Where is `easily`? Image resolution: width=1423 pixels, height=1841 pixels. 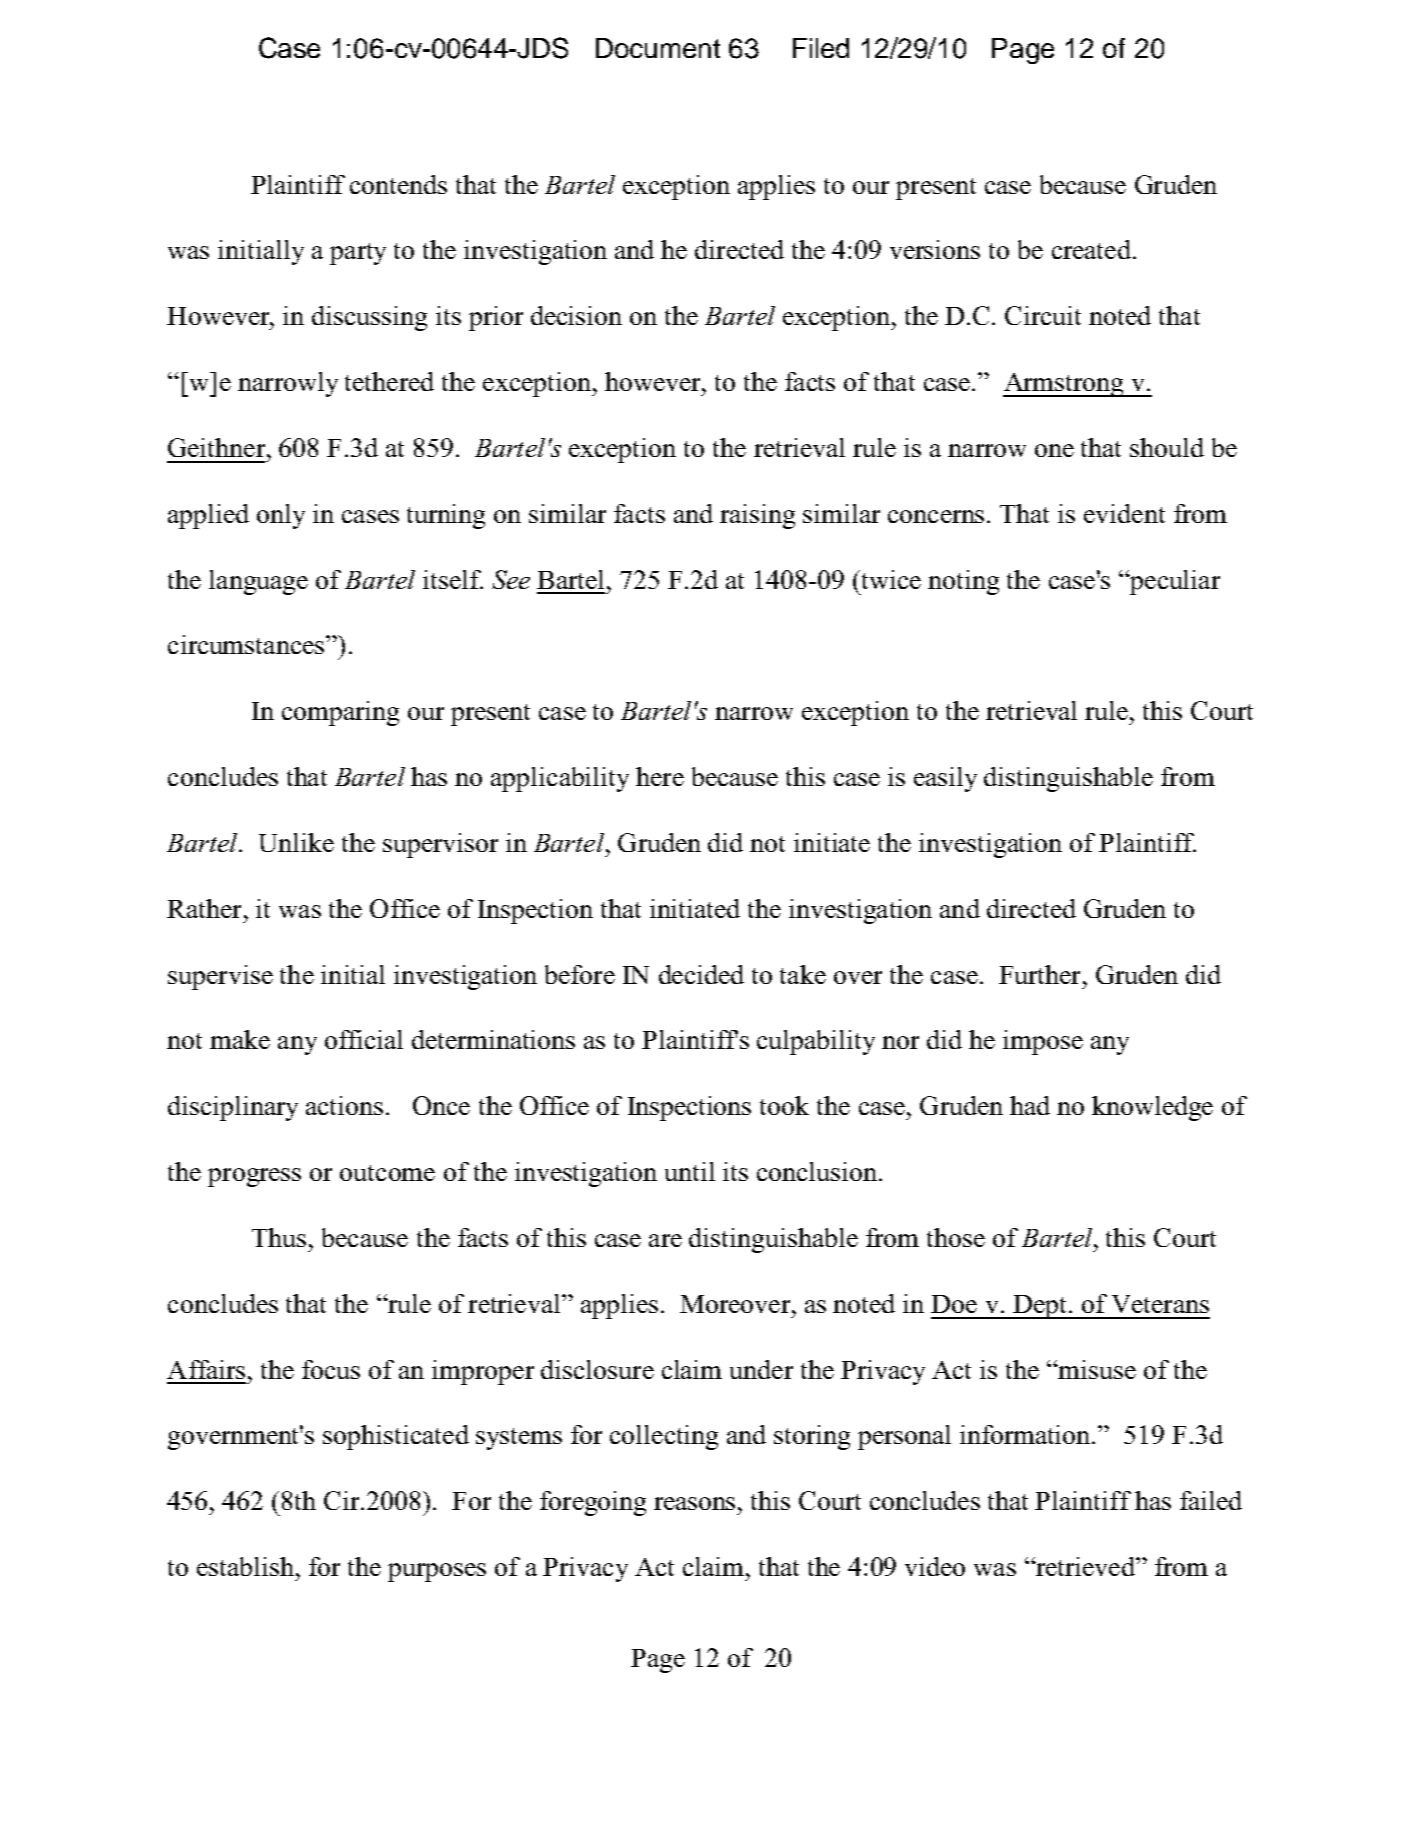
easily is located at coordinates (945, 779).
